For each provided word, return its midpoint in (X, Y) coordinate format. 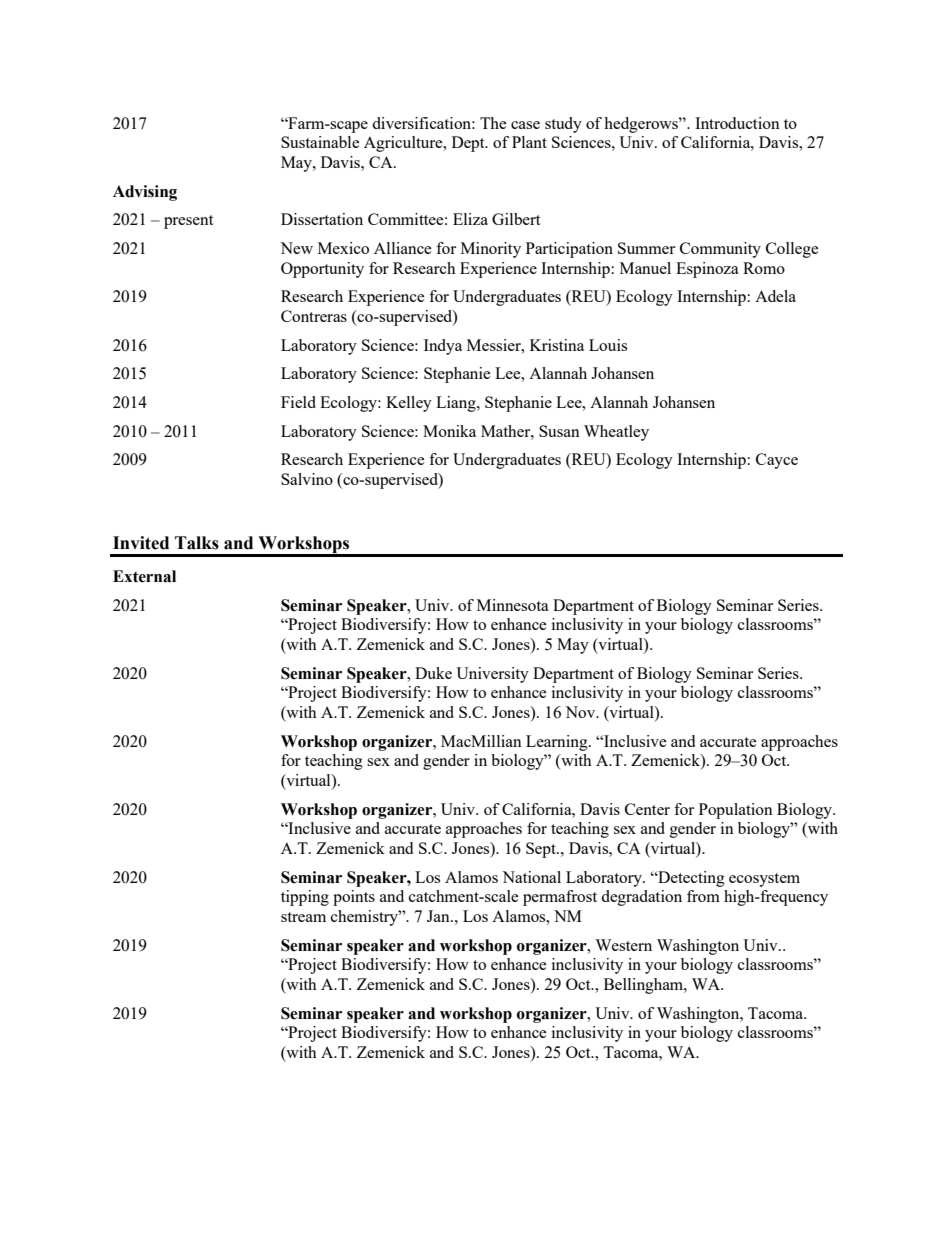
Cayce (777, 461)
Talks (197, 543)
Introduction (737, 123)
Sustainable (320, 142)
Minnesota (513, 605)
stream (303, 917)
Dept (469, 144)
